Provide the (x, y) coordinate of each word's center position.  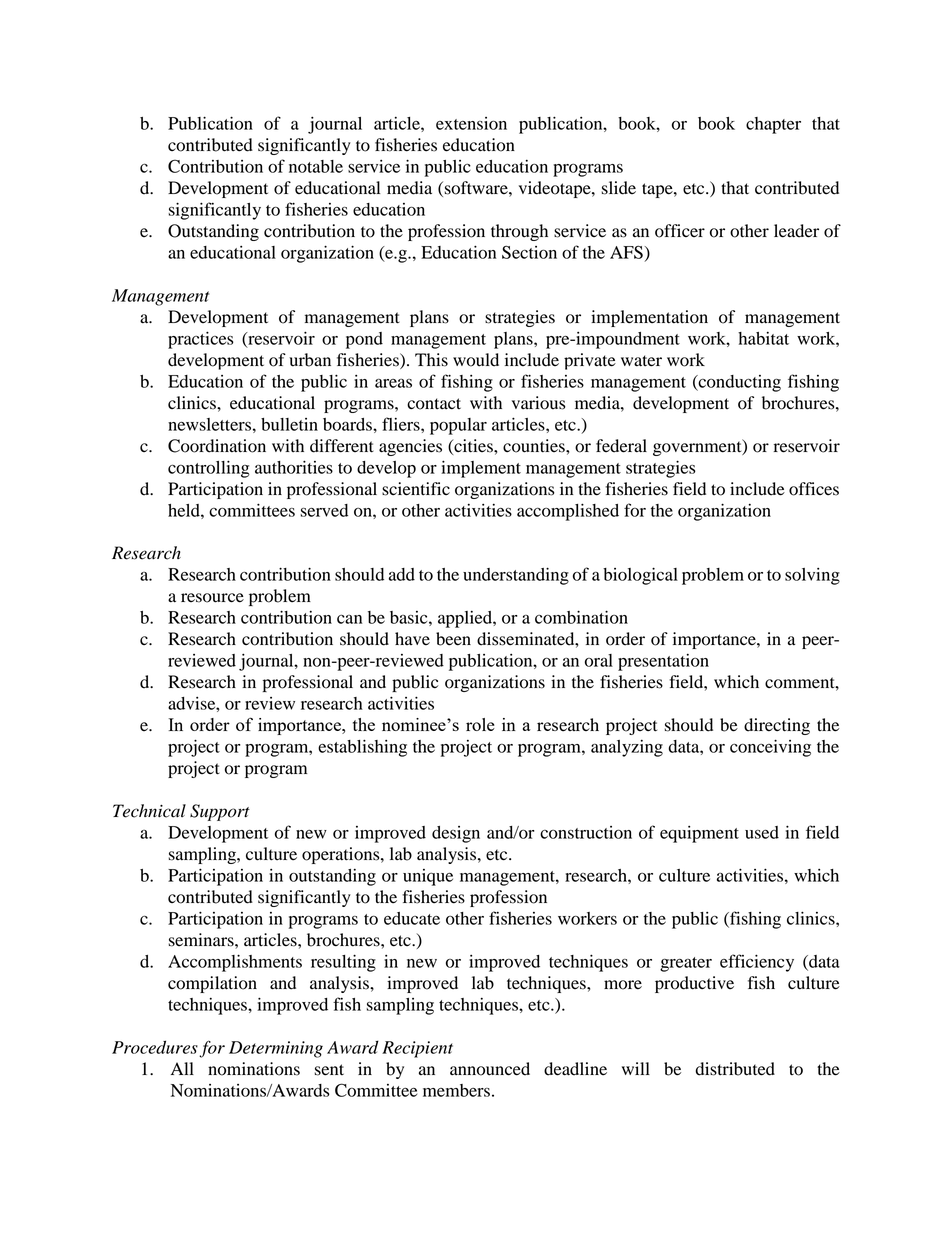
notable (316, 166)
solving (812, 576)
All (182, 1068)
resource (212, 598)
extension (471, 123)
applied (466, 619)
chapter (773, 125)
